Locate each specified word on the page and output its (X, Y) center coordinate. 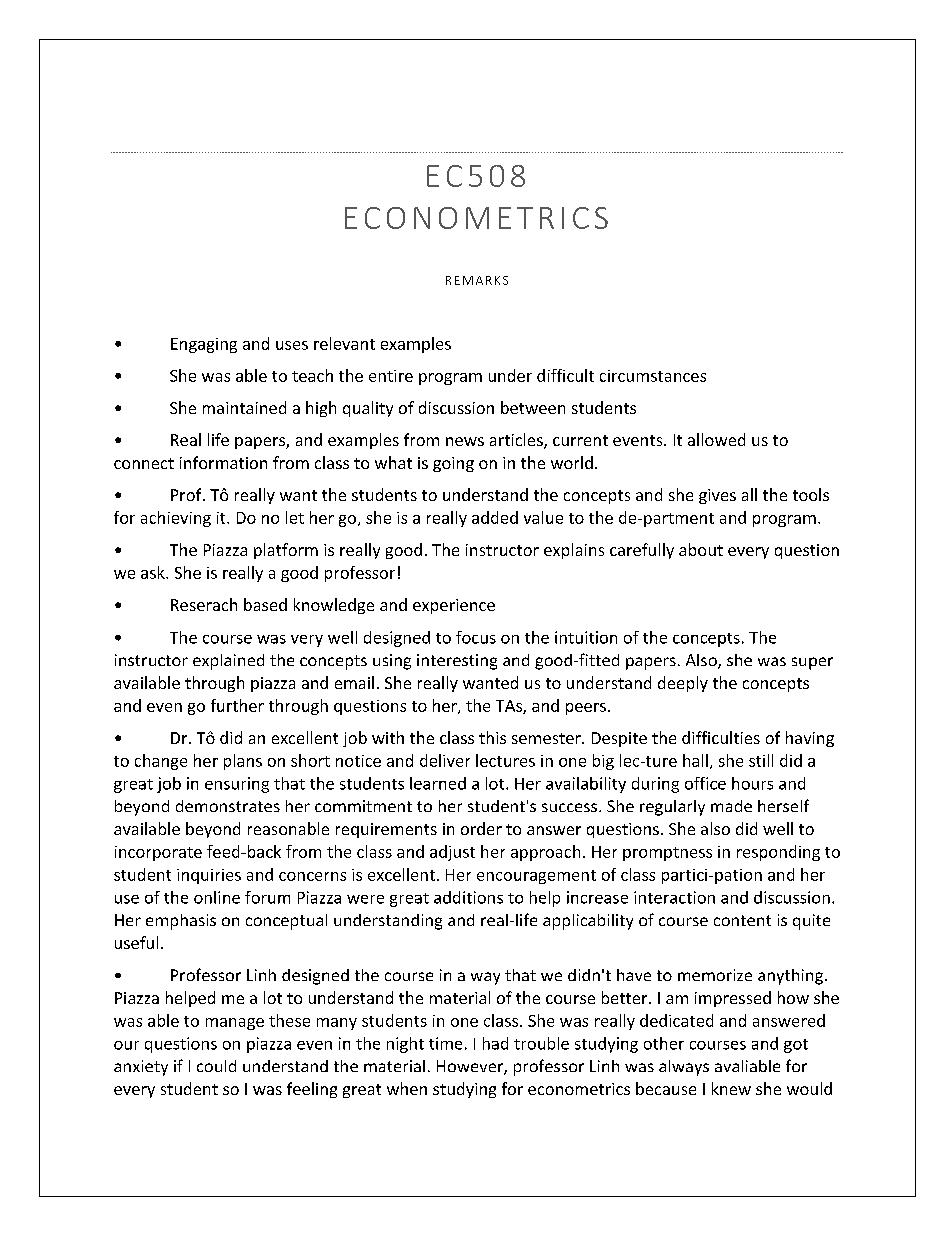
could (216, 1066)
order (481, 828)
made (731, 806)
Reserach (204, 604)
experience (454, 606)
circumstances (653, 376)
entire (391, 376)
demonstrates (228, 806)
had (495, 1043)
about (701, 549)
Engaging (204, 345)
